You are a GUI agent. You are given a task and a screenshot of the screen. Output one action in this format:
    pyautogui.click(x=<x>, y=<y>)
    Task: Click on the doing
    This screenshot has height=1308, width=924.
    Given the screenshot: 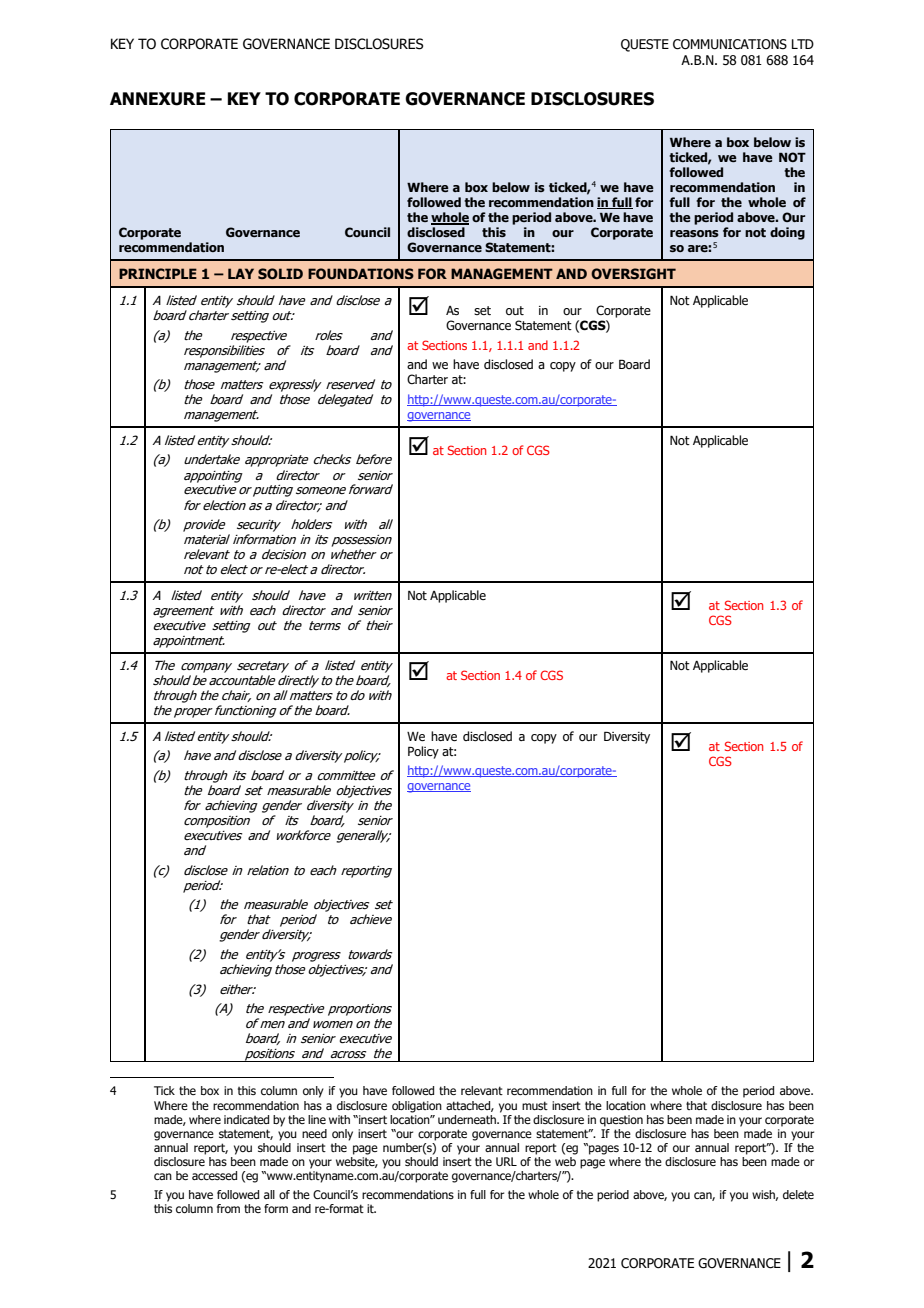 What is the action you would take?
    pyautogui.click(x=787, y=233)
